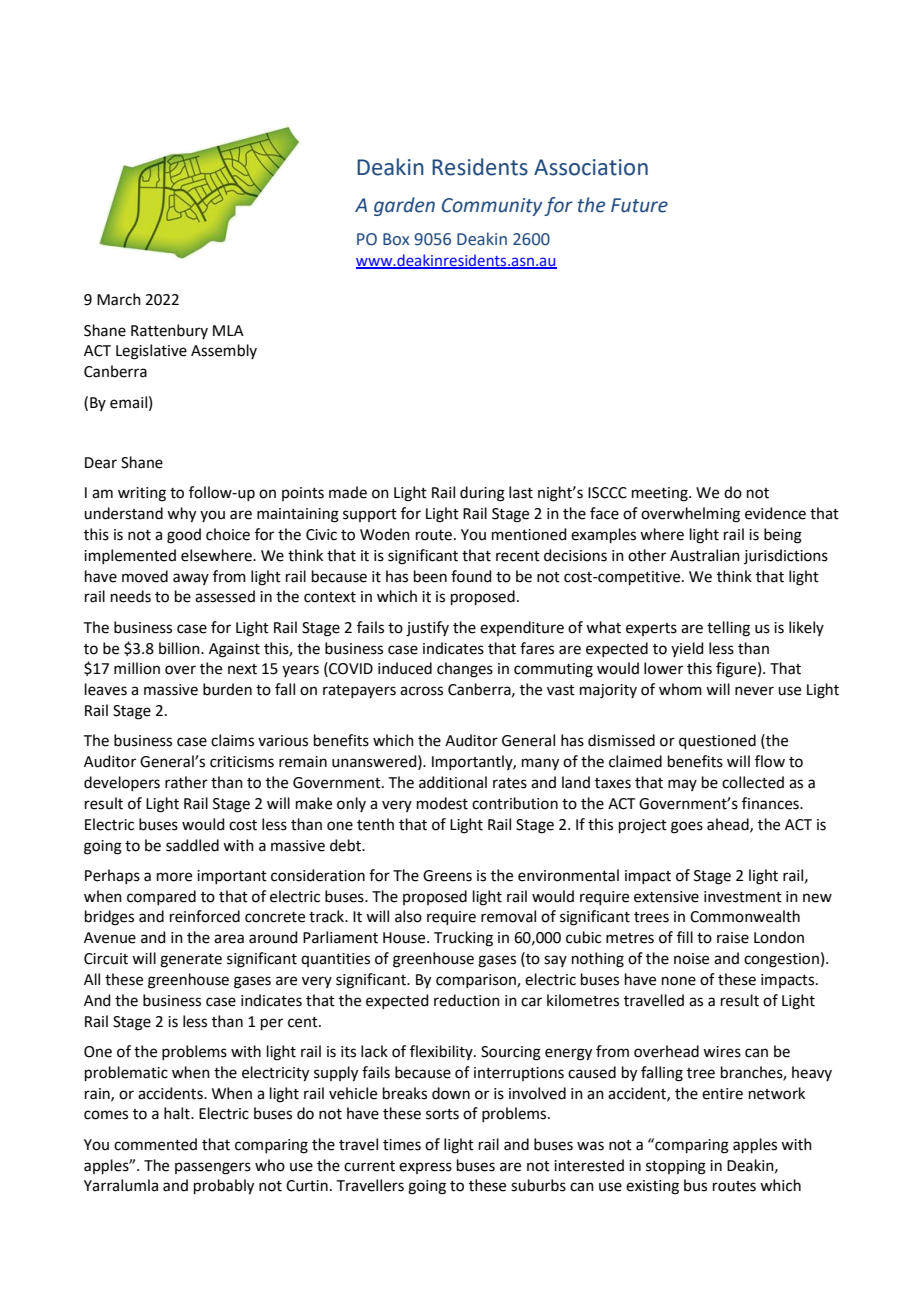  Describe the element at coordinates (753, 782) in the page. I see `collected` at that location.
